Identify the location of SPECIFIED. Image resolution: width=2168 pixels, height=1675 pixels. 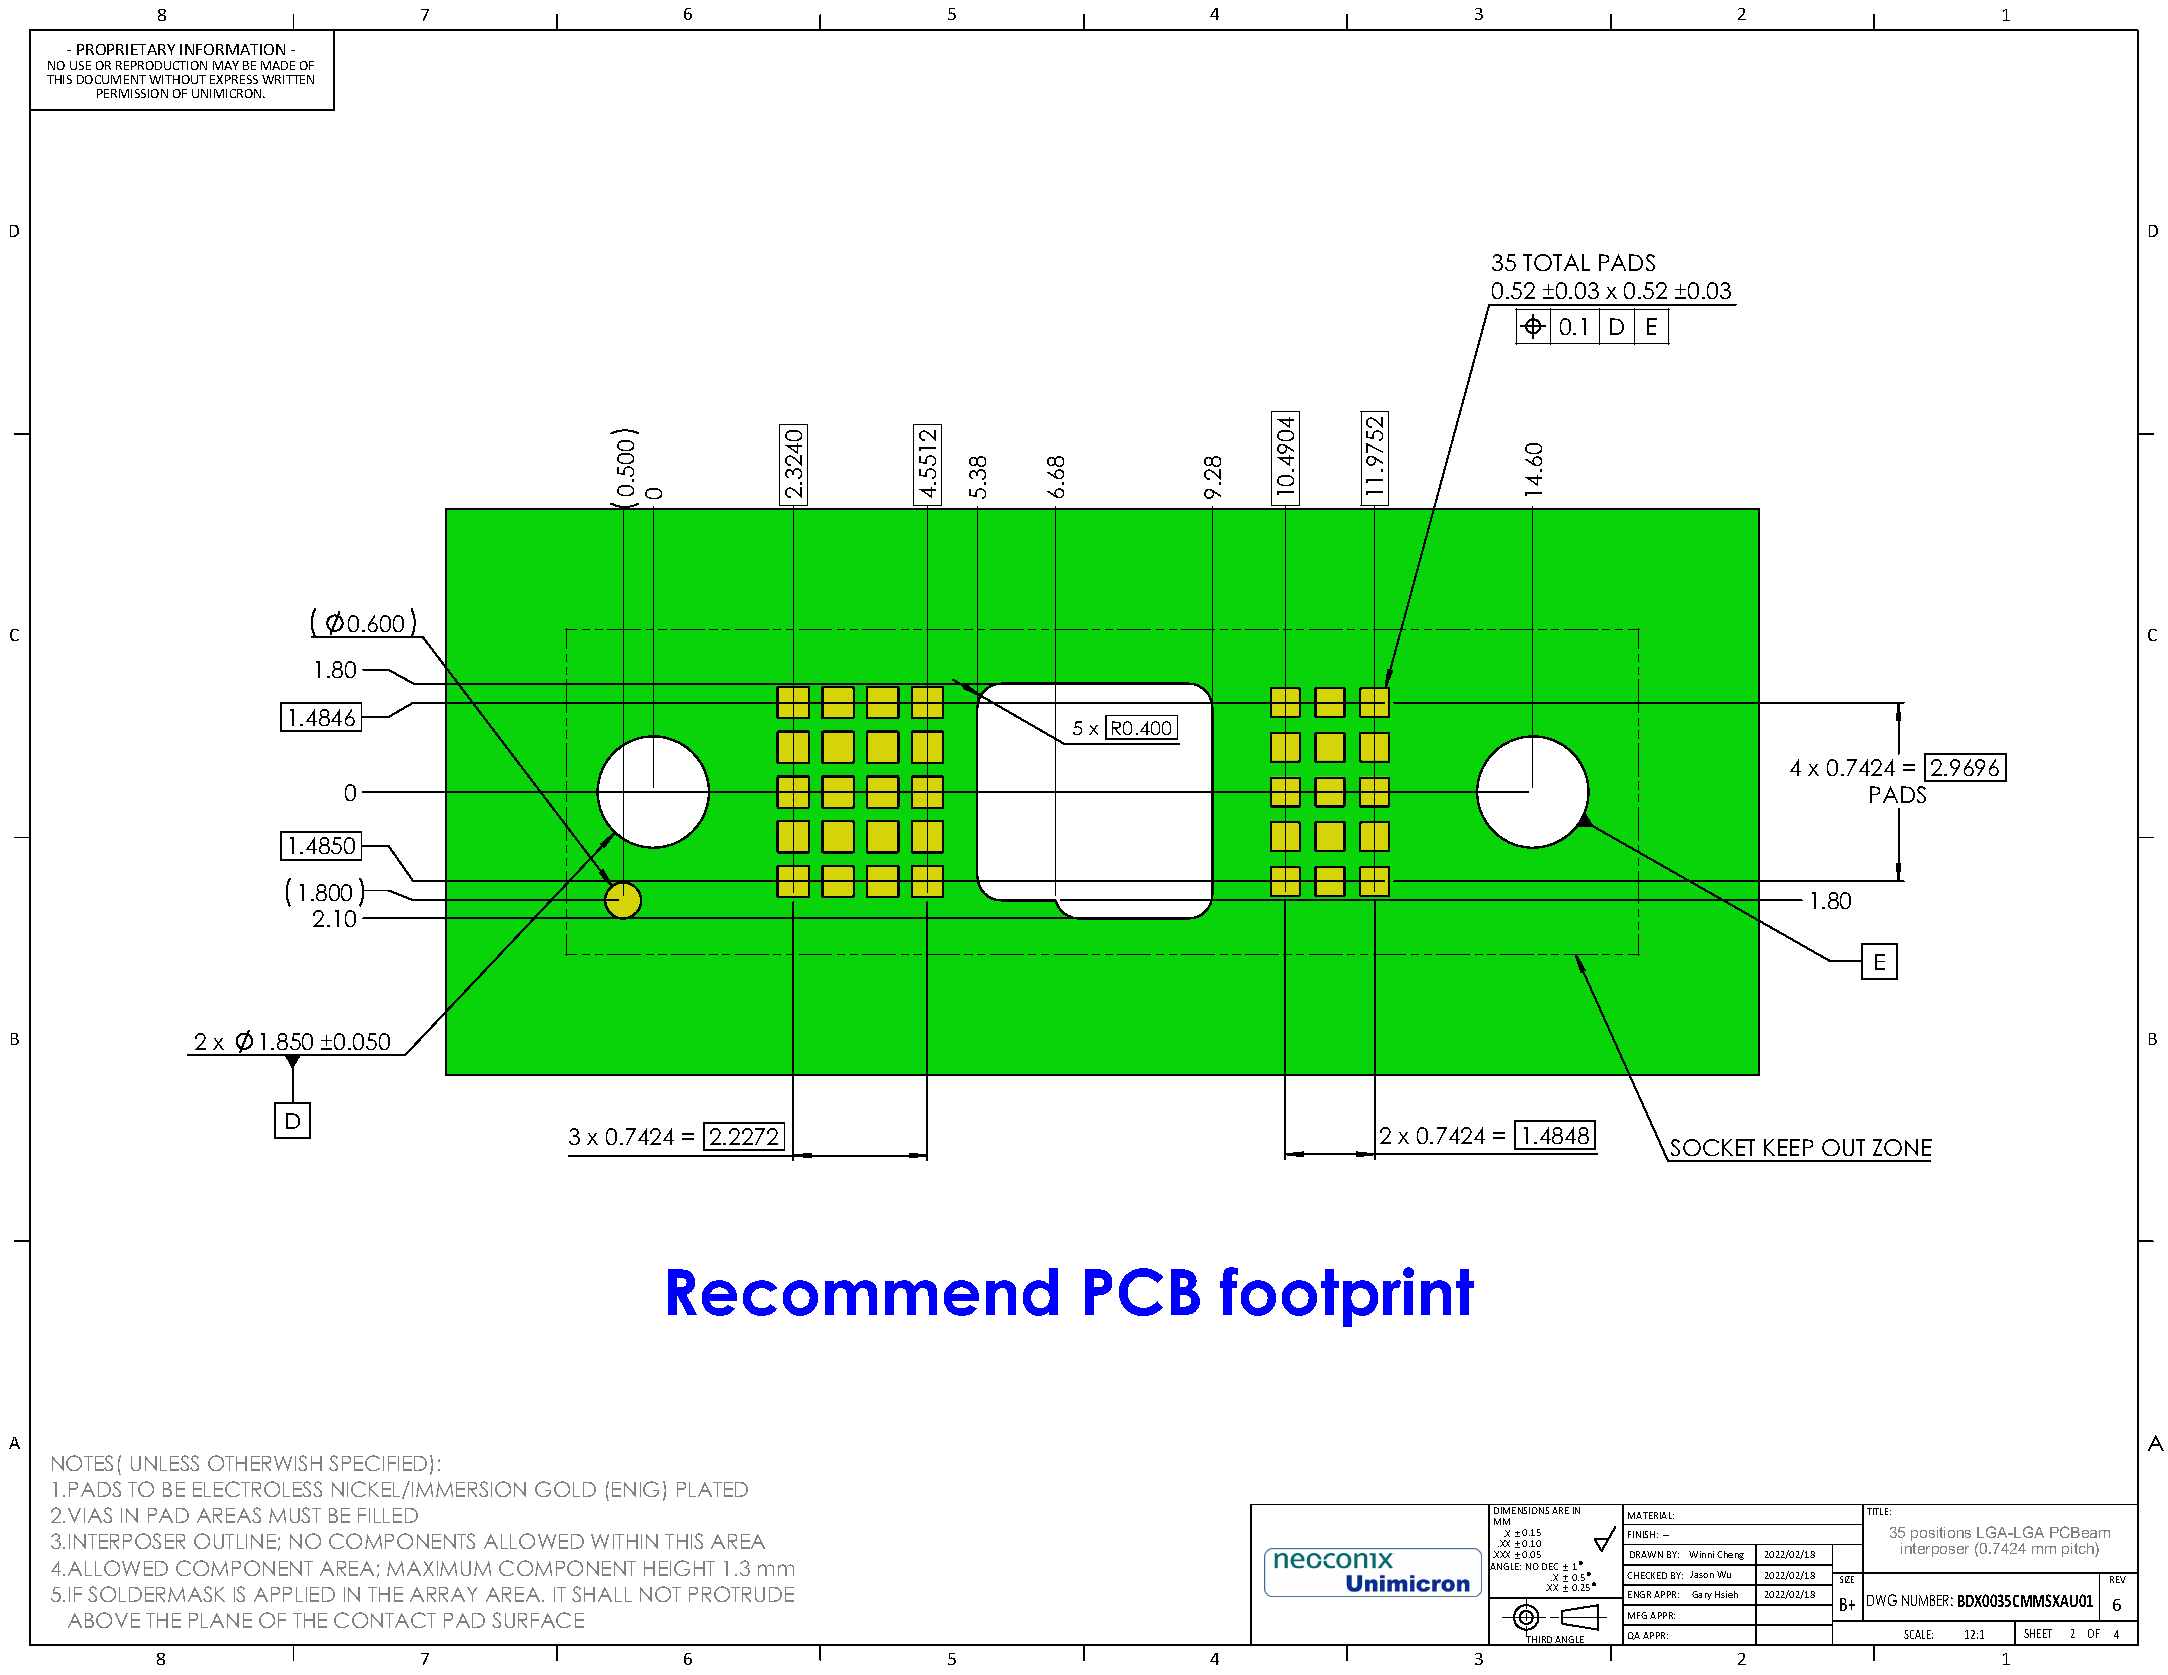
(378, 1463).
